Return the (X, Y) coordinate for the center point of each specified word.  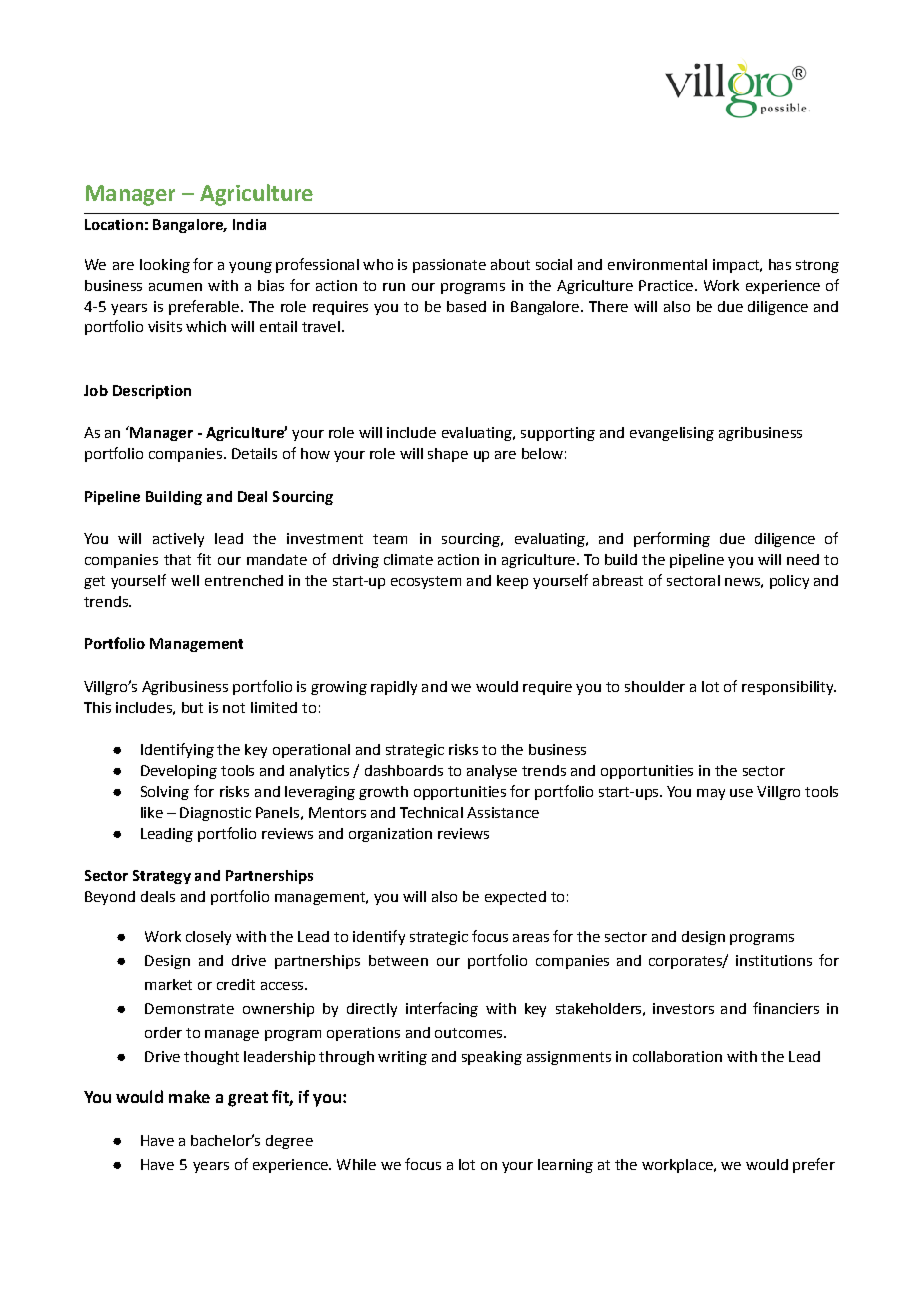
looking (165, 266)
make (189, 1096)
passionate (449, 266)
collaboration (677, 1056)
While (356, 1164)
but (192, 707)
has (780, 264)
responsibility (789, 688)
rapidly (394, 688)
